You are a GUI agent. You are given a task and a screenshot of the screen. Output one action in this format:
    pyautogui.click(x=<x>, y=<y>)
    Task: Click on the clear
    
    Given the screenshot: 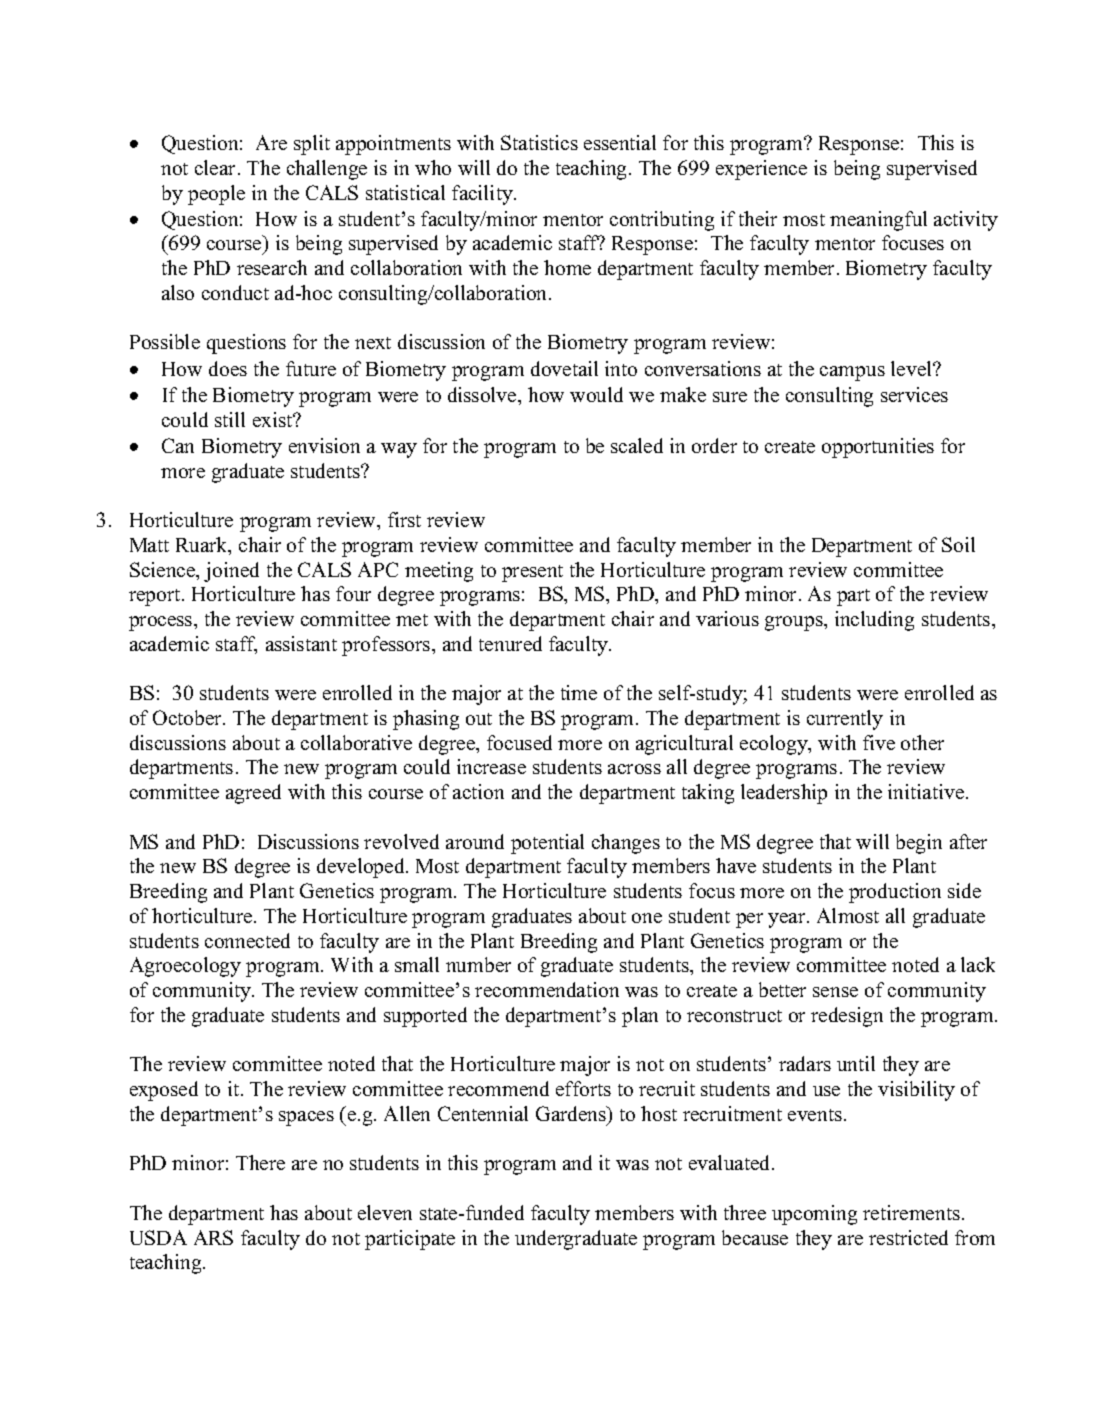 What is the action you would take?
    pyautogui.click(x=217, y=167)
